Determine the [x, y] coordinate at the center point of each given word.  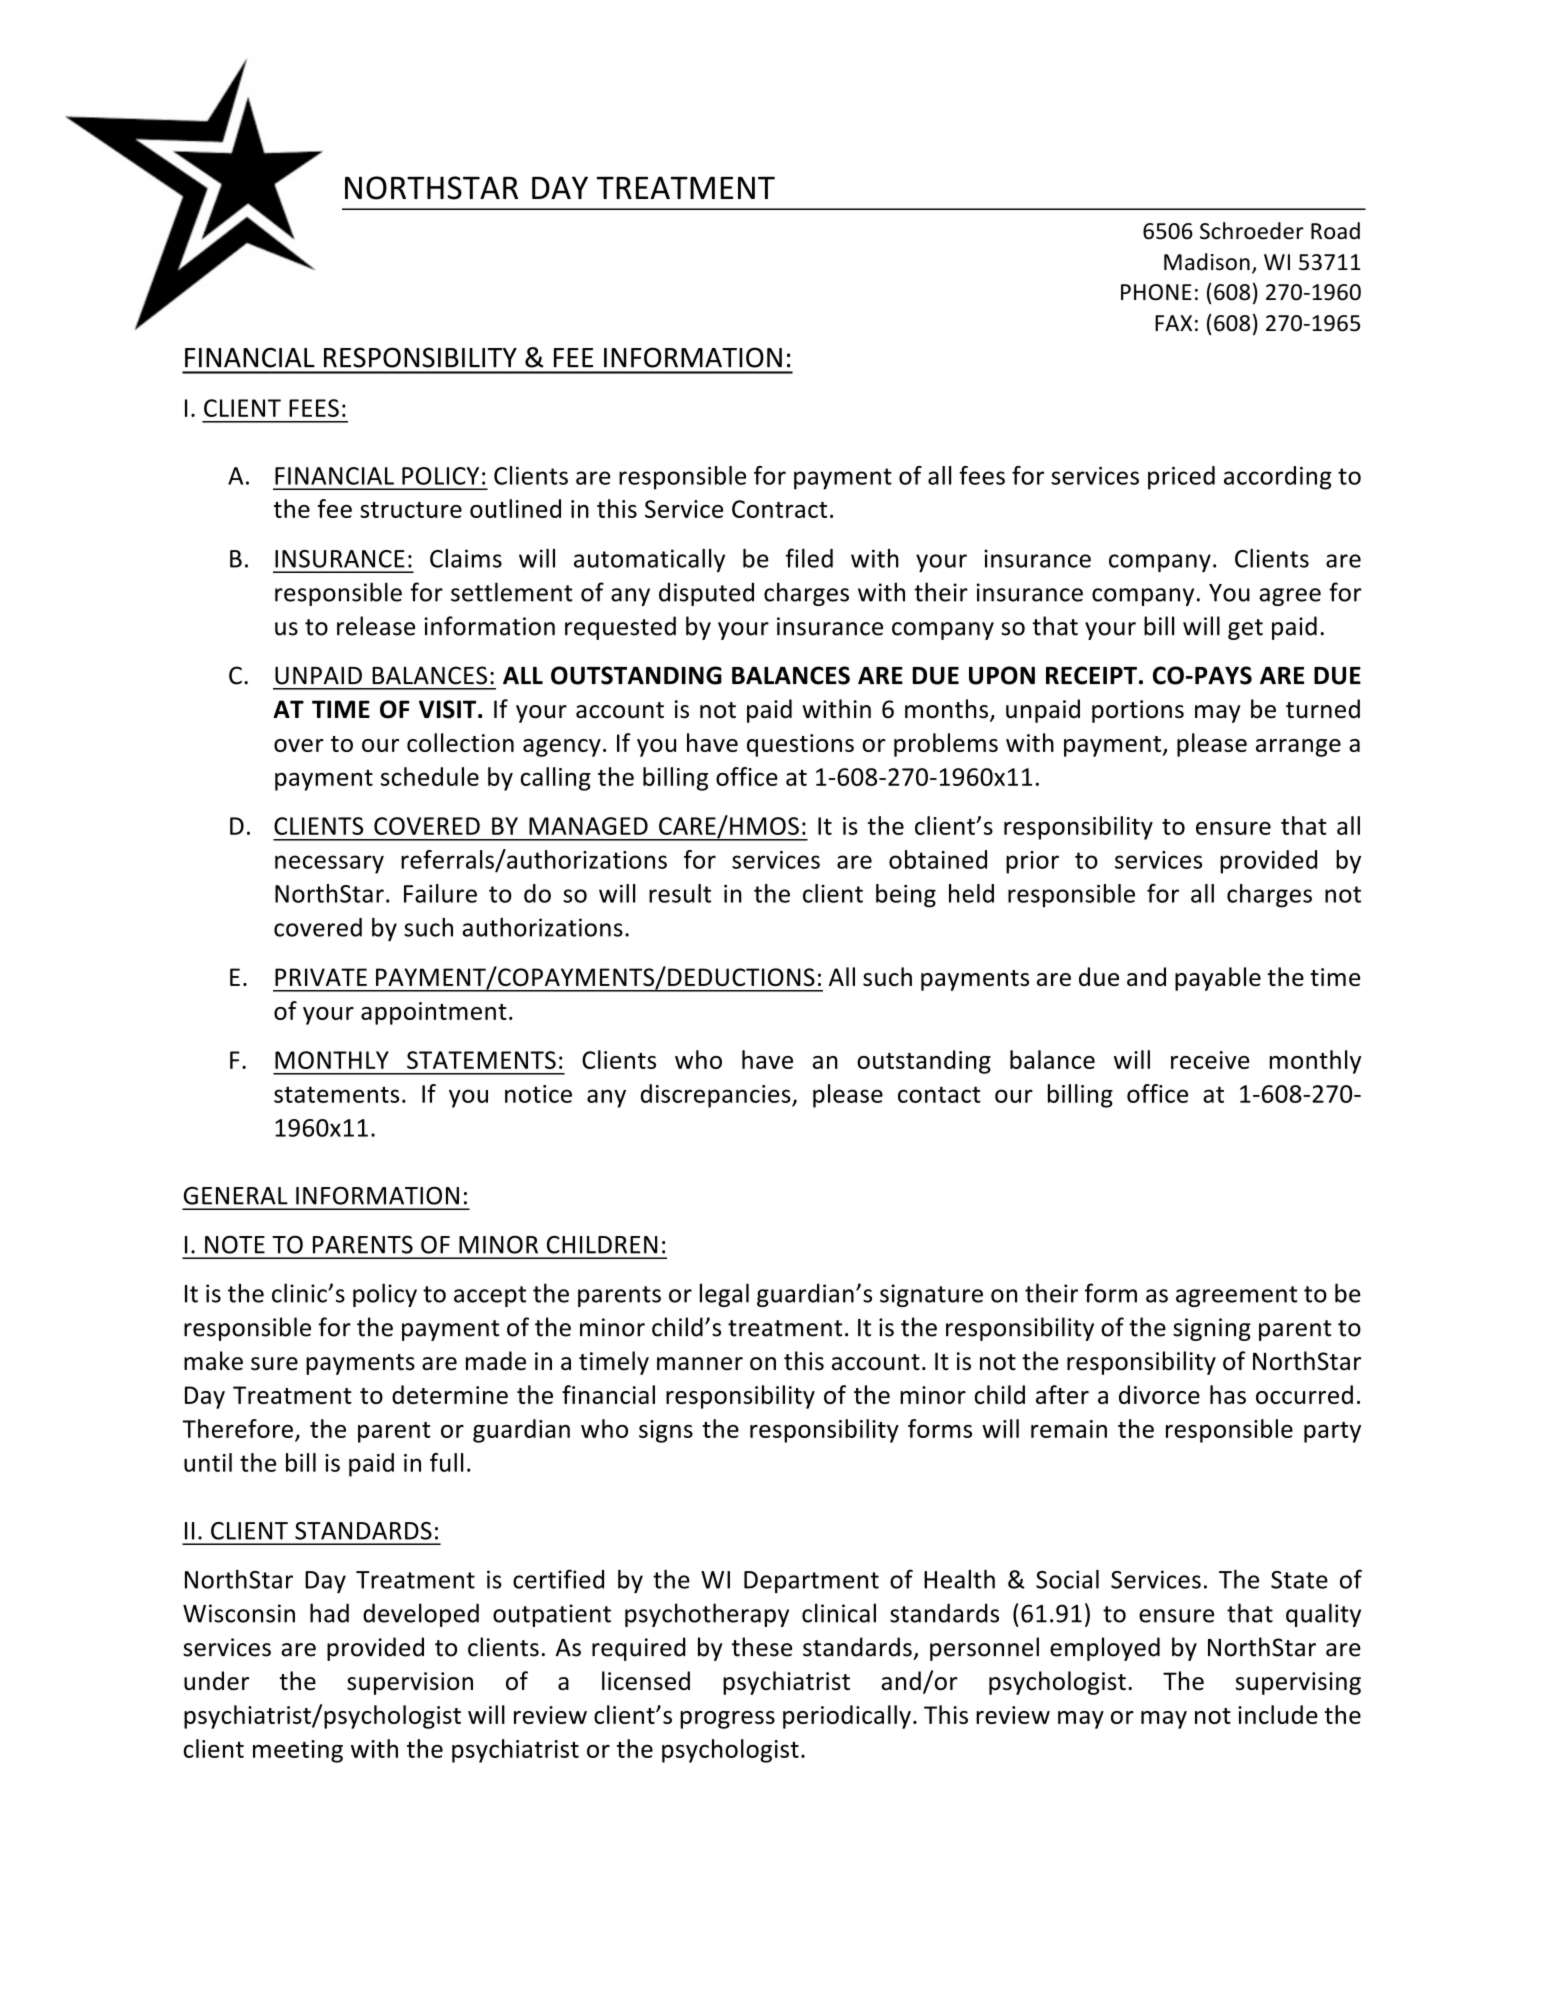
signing [1212, 1329]
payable [1218, 979]
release [376, 626]
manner [700, 1364]
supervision [410, 1683]
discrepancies [717, 1096]
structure [411, 510]
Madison [1207, 262]
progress [727, 1720]
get [1245, 629]
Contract [779, 509]
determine [450, 1394]
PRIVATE [321, 977]
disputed [706, 594]
